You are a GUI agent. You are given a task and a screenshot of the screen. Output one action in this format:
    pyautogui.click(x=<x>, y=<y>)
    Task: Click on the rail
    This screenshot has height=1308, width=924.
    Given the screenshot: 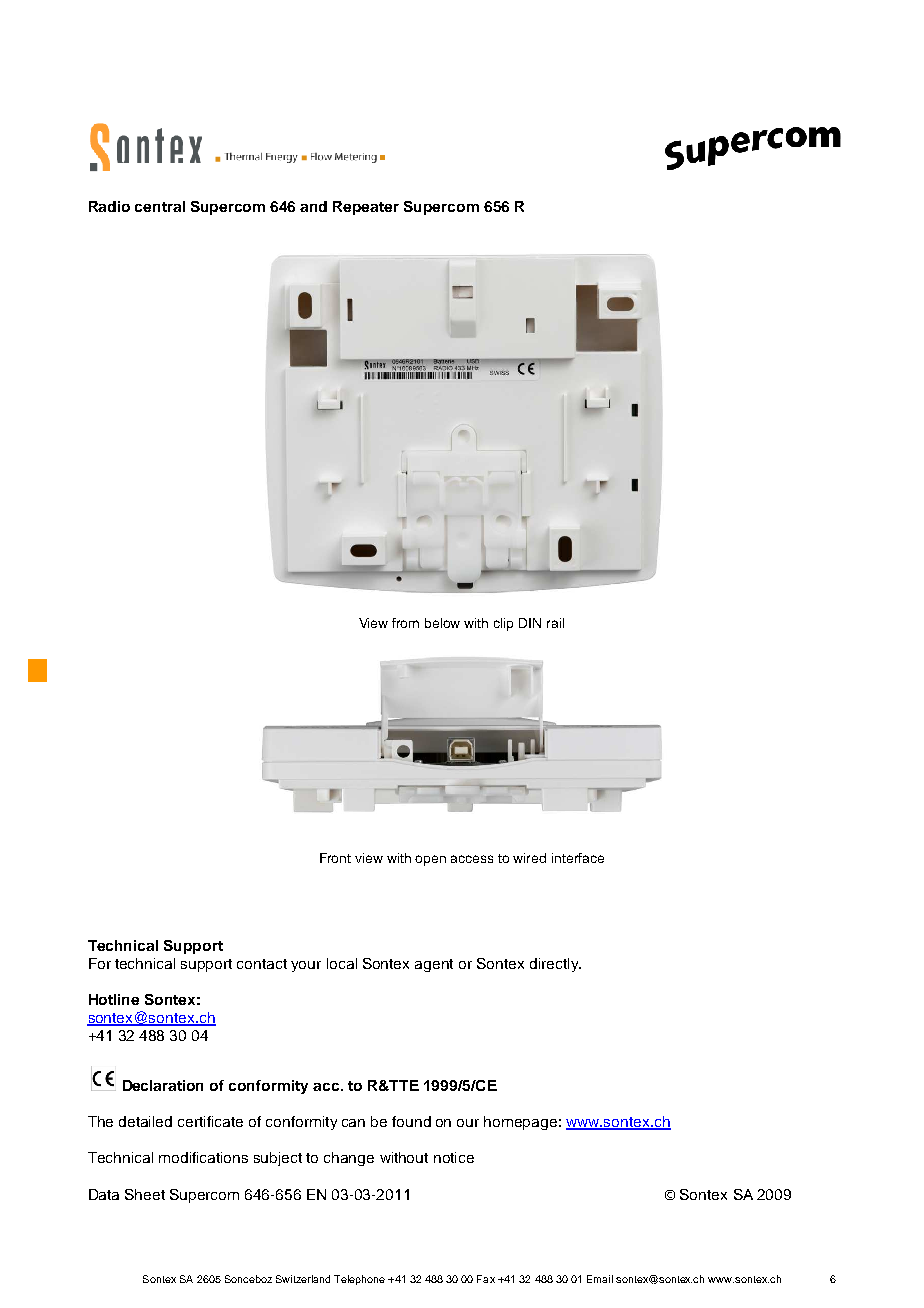 What is the action you would take?
    pyautogui.click(x=555, y=623)
